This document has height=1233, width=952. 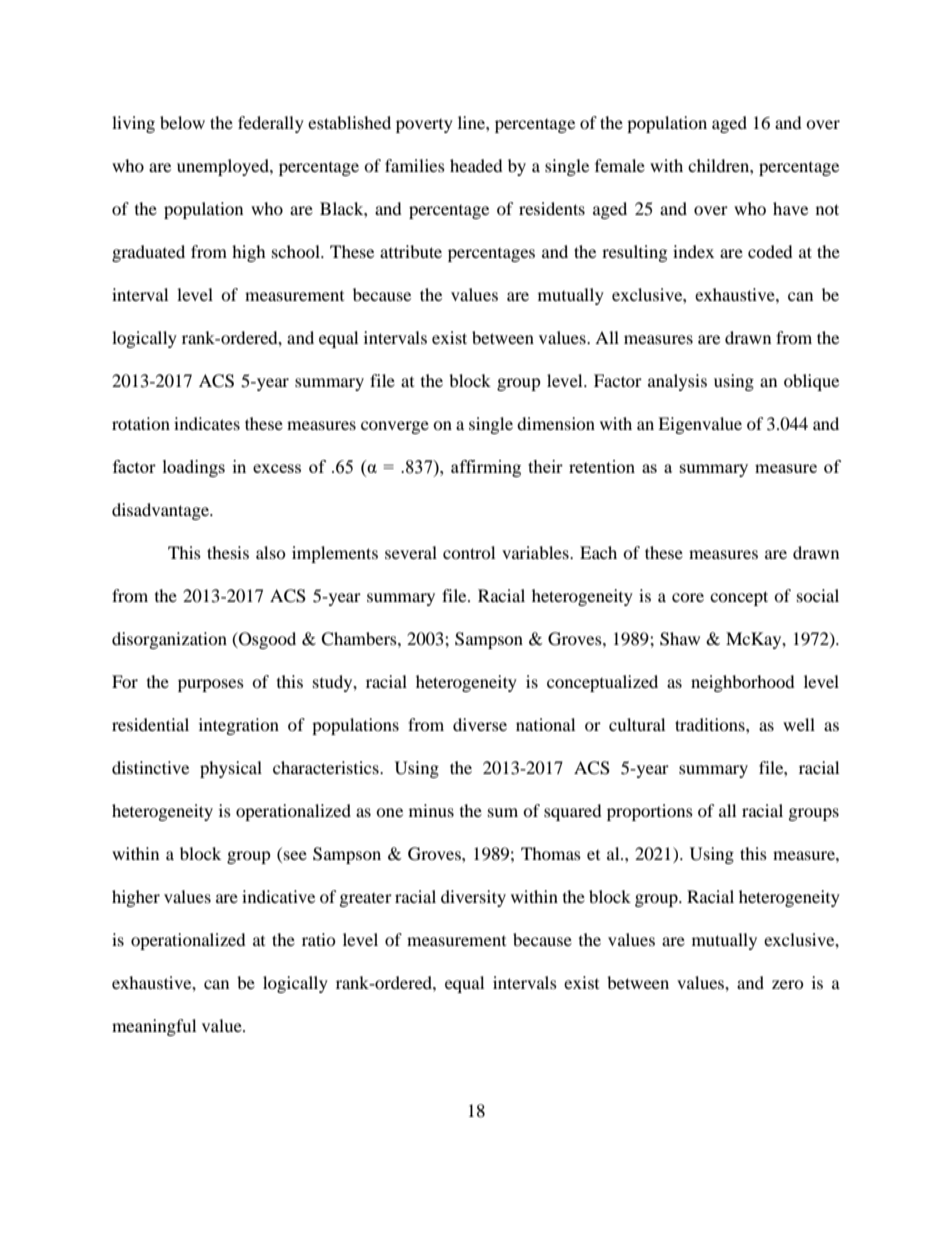 What do you see at coordinates (688, 597) in the document?
I see `core` at bounding box center [688, 597].
